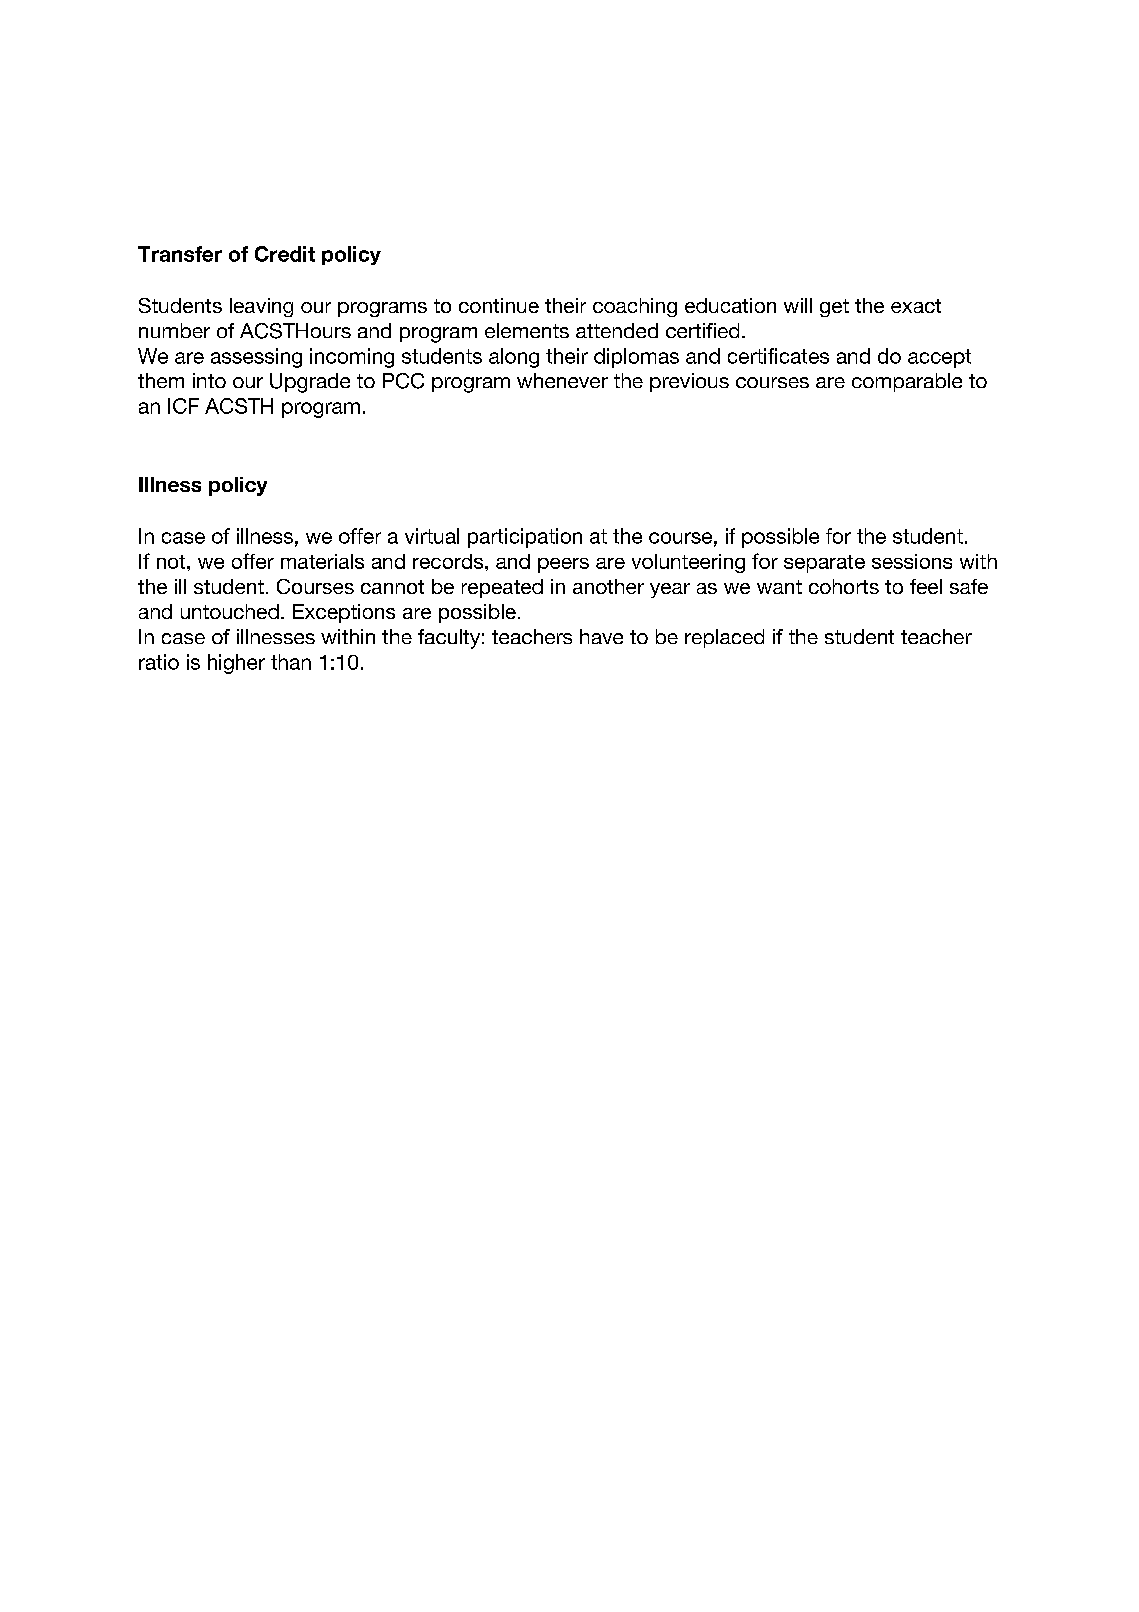 The width and height of the screenshot is (1139, 1612). What do you see at coordinates (285, 254) in the screenshot?
I see `Credit` at bounding box center [285, 254].
